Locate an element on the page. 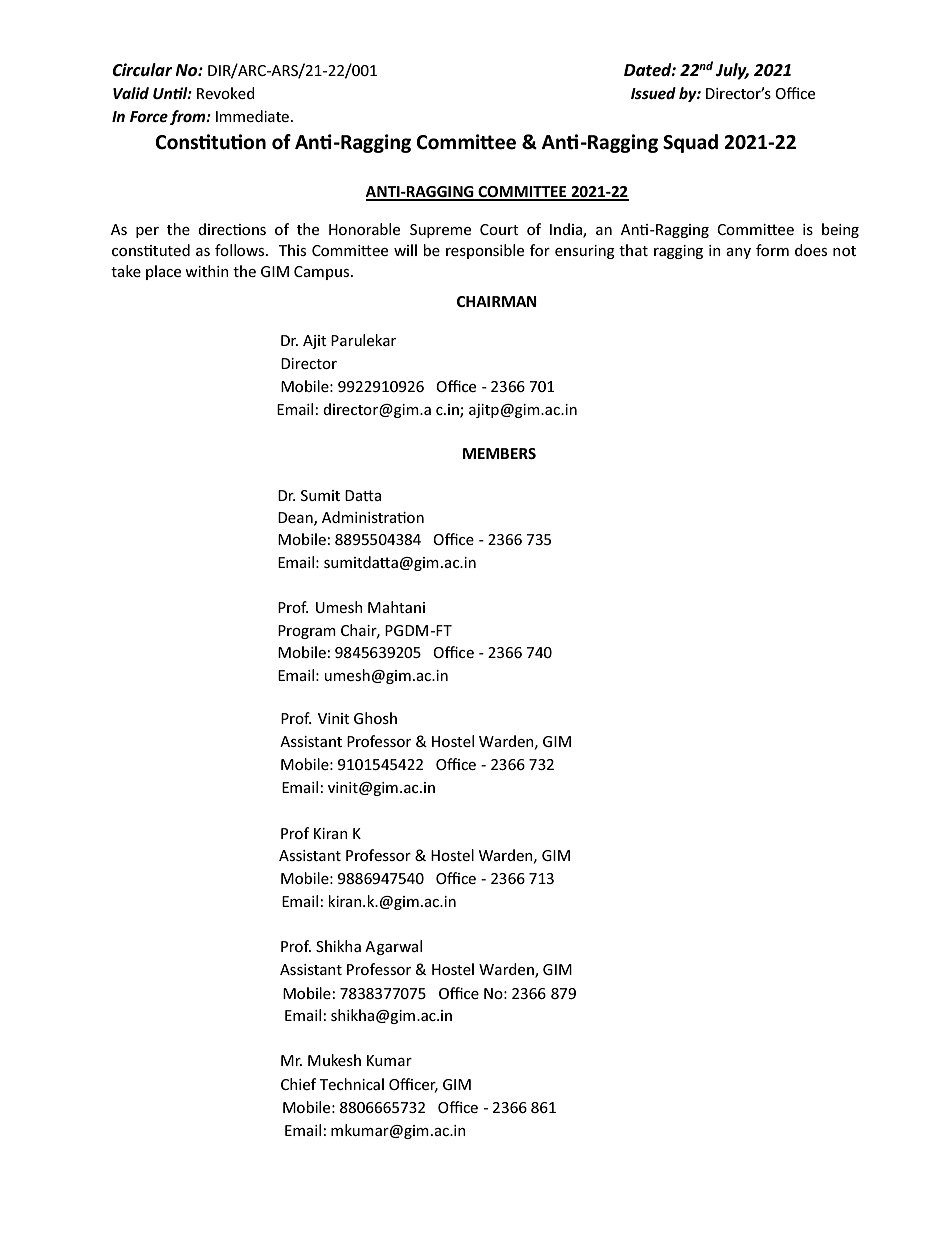 This document has width=952, height=1233. July is located at coordinates (732, 71).
